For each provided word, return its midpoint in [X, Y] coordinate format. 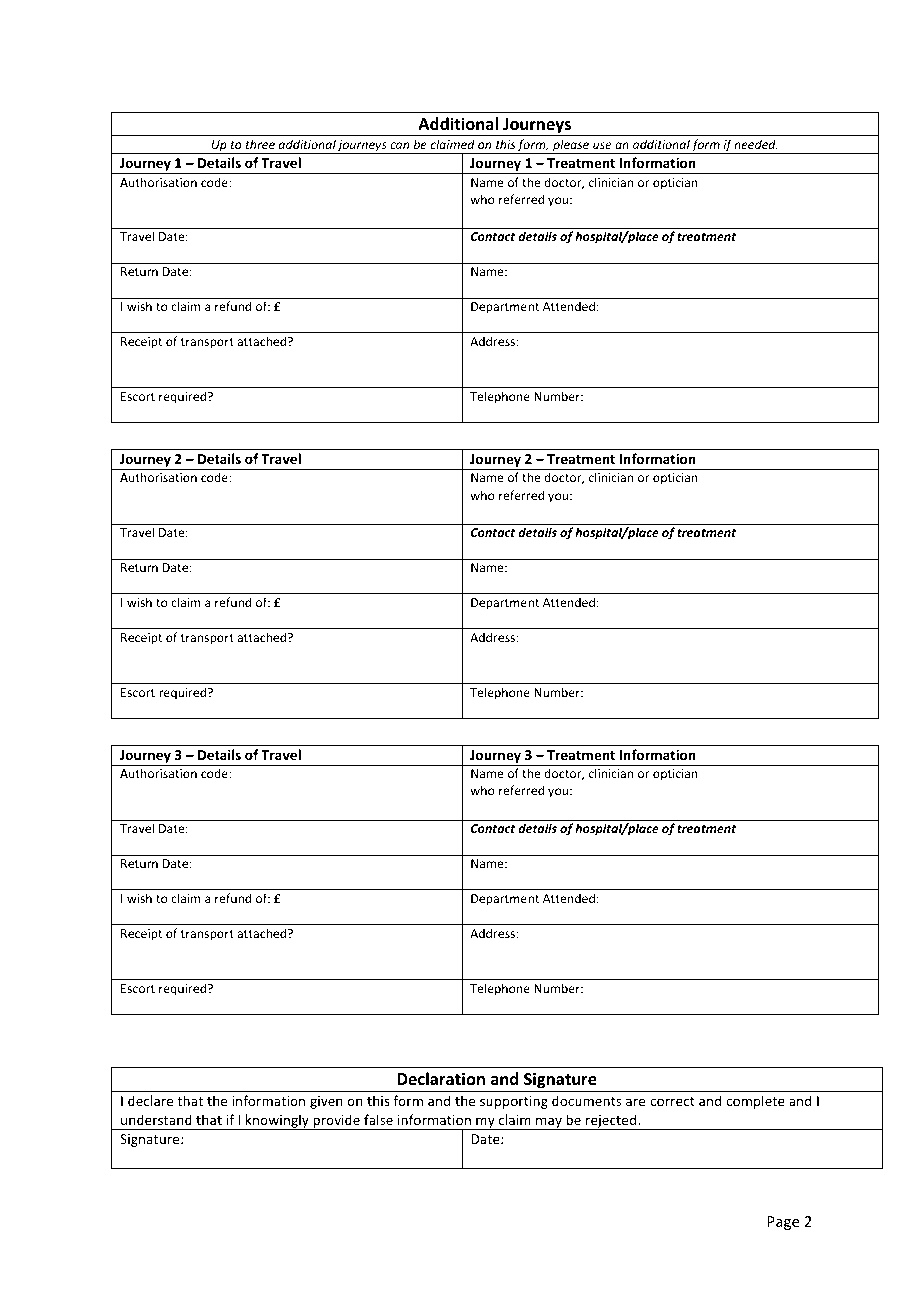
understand [156, 1119]
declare [150, 1100]
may [549, 1123]
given [326, 1102]
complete [755, 1102]
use [602, 145]
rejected [611, 1122]
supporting [514, 1102]
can [399, 145]
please [571, 146]
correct [672, 1101]
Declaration [441, 1078]
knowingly [277, 1122]
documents [586, 1100]
